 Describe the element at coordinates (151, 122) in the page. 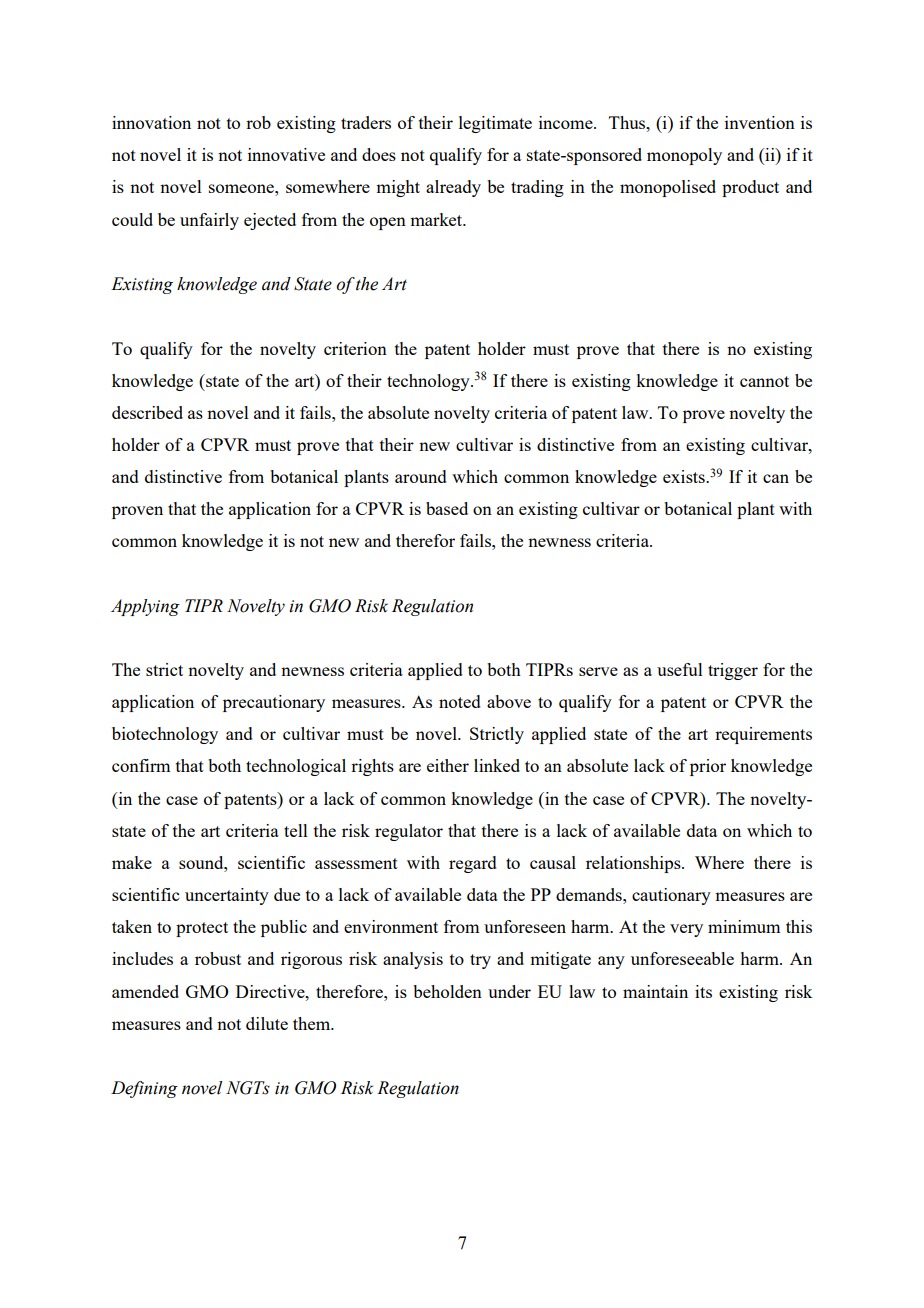

I see `innovation` at that location.
